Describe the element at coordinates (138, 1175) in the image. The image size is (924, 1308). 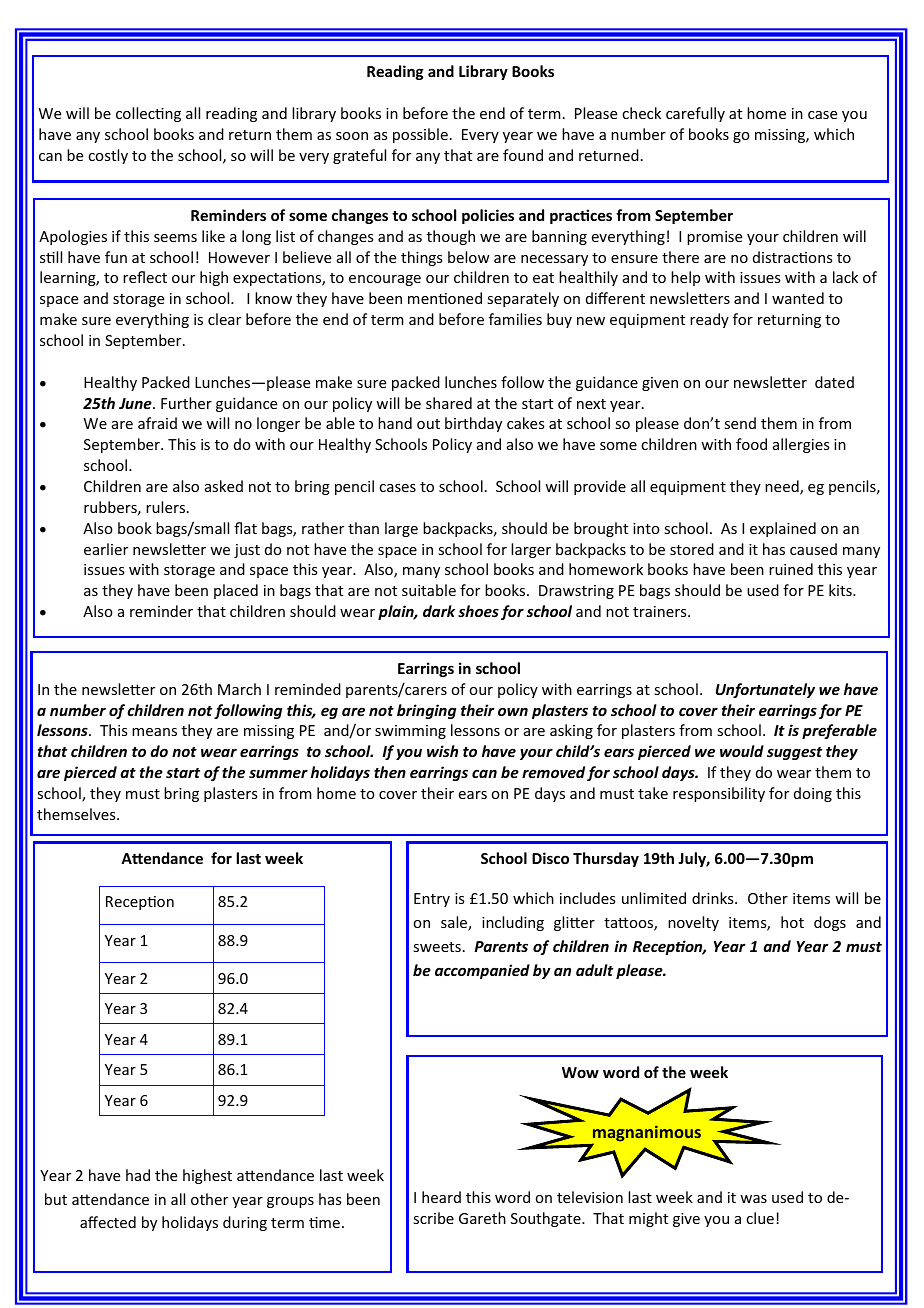
I see `had` at that location.
